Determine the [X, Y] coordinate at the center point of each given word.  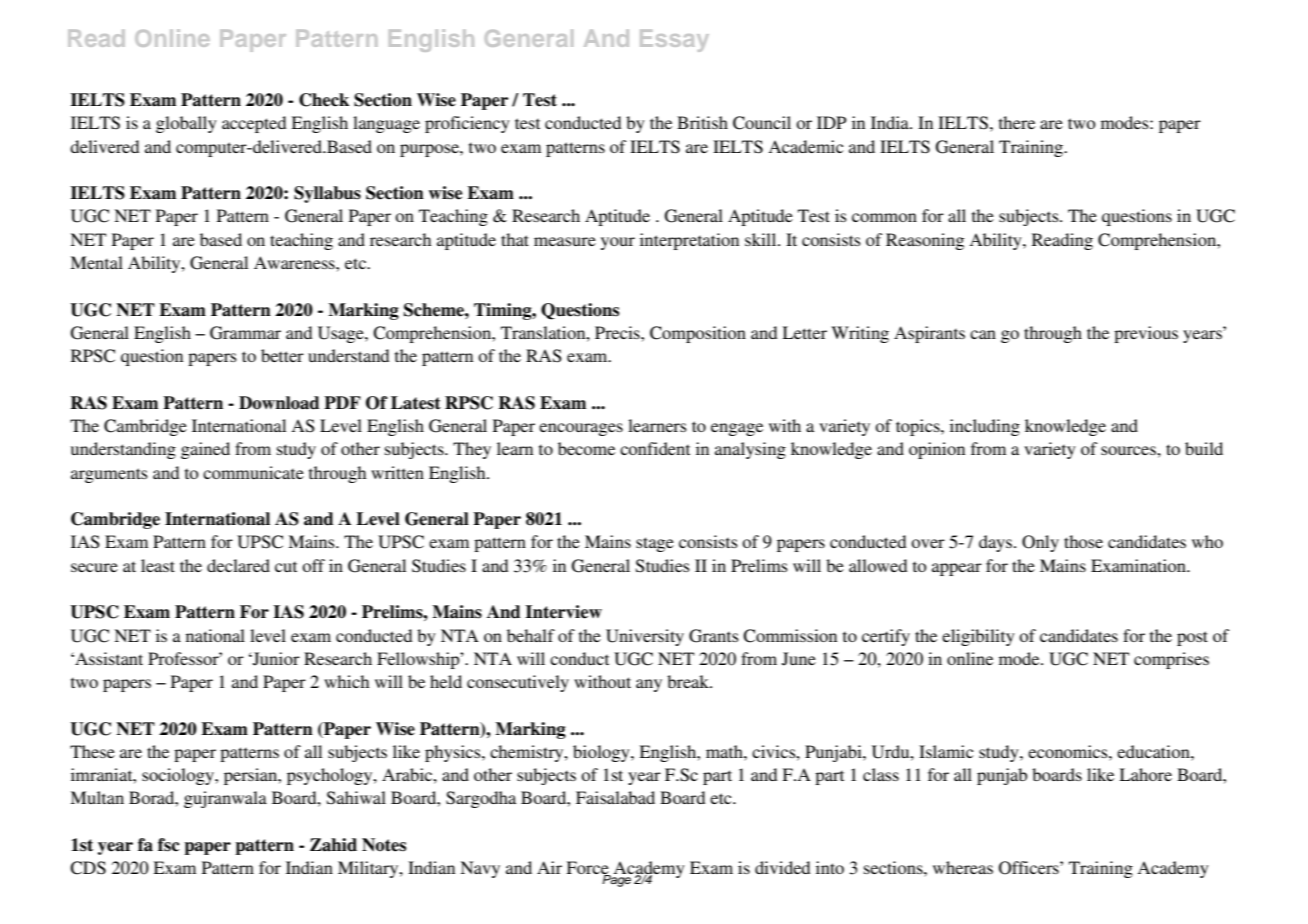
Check [324, 100]
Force [588, 869]
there [1017, 122]
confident [655, 448]
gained [205, 450]
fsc [169, 845]
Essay [674, 41]
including [985, 427]
